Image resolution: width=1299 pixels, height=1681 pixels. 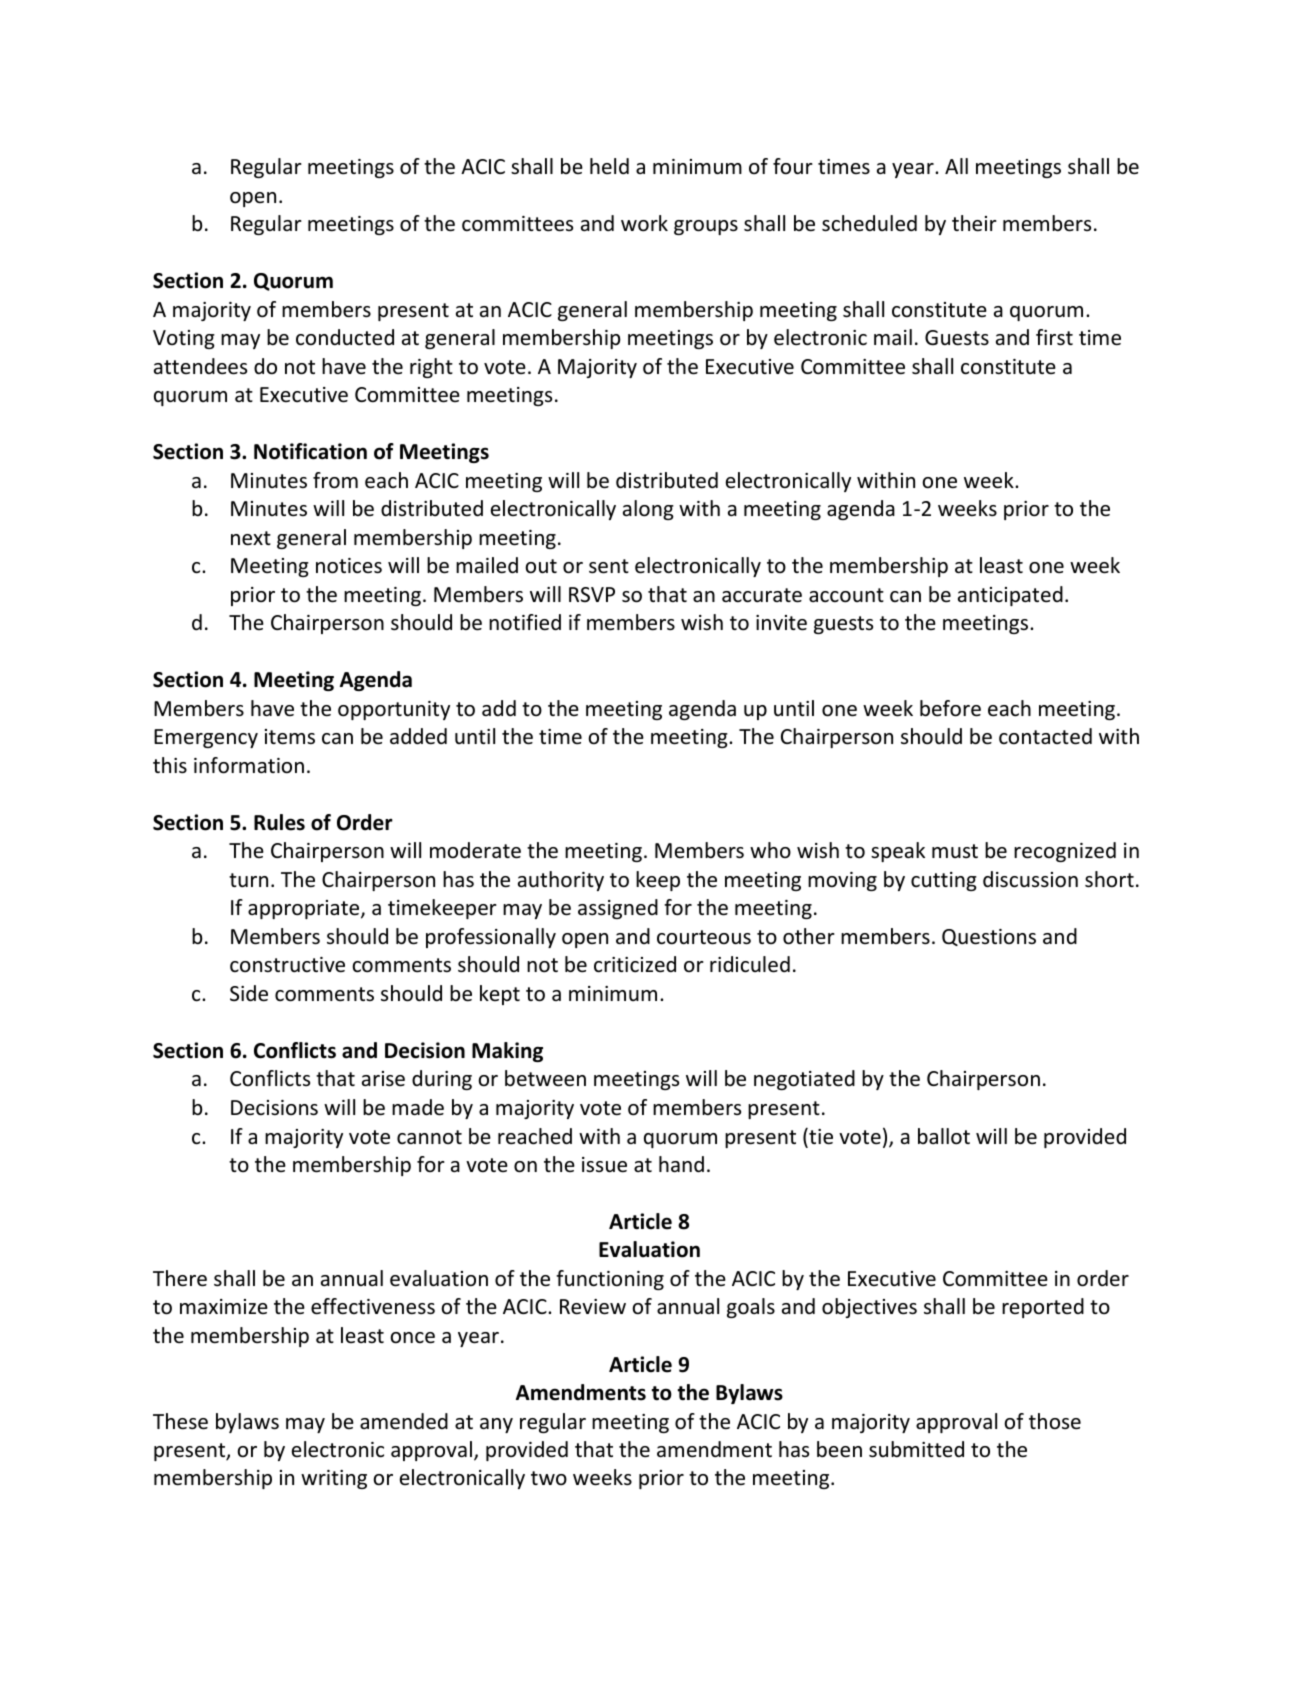 I want to click on conducted, so click(x=345, y=337).
